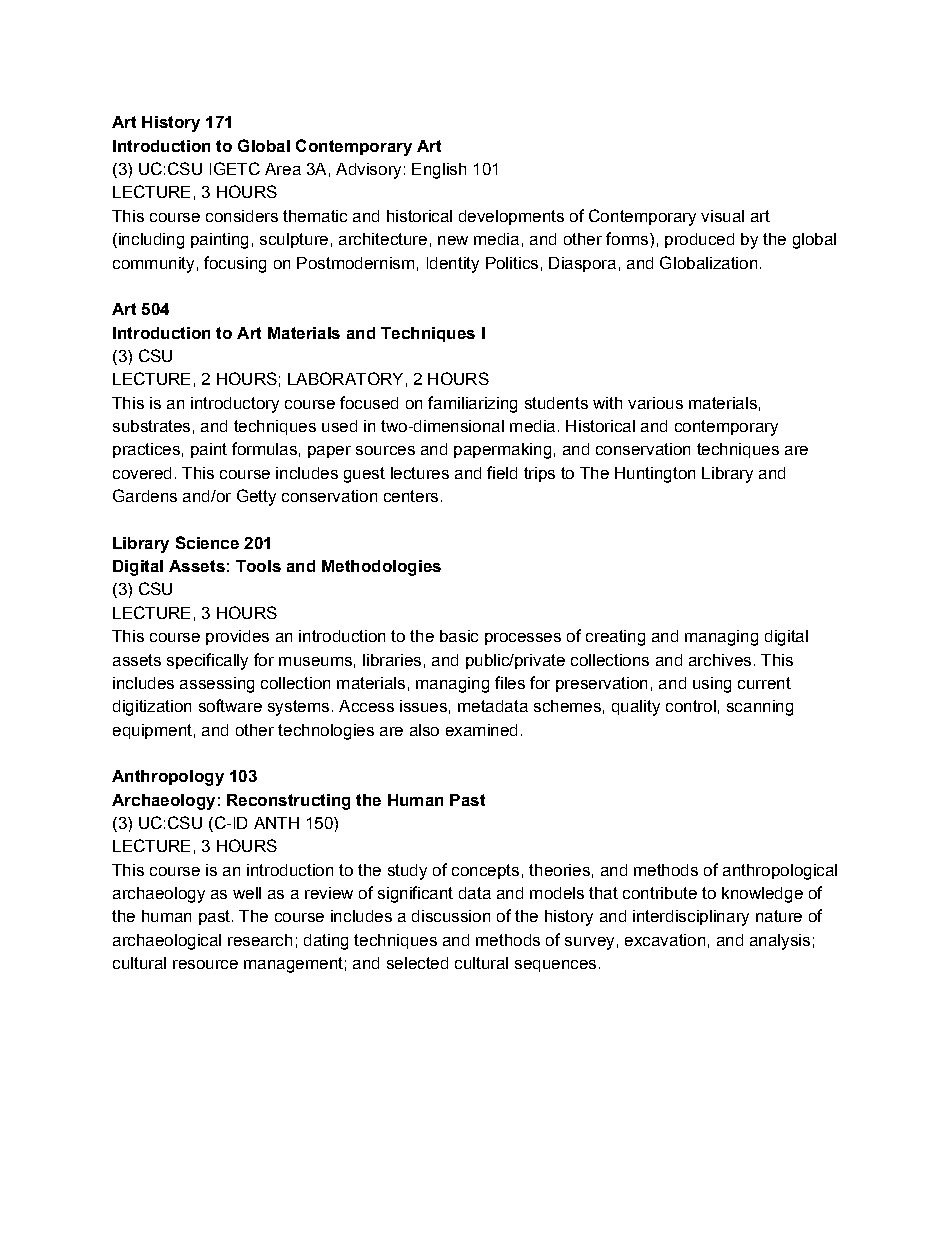 The height and width of the screenshot is (1233, 952). I want to click on creating, so click(615, 638).
